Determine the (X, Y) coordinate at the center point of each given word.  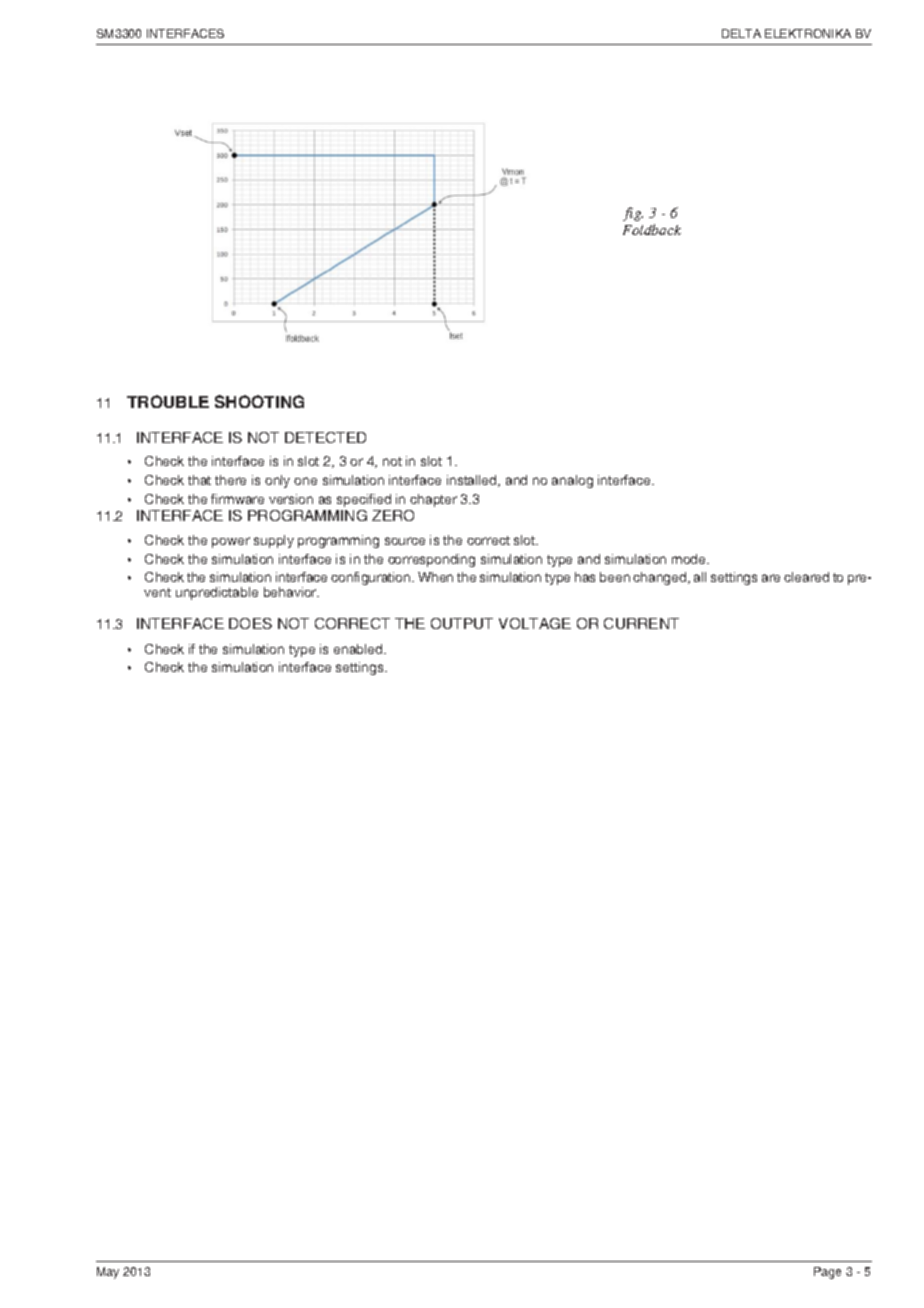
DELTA (741, 33)
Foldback (652, 229)
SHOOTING (259, 401)
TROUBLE (168, 401)
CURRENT (641, 623)
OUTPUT (462, 623)
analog (572, 481)
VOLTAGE (535, 623)
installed (473, 481)
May (108, 1273)
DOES (250, 623)
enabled (359, 649)
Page (827, 1273)
